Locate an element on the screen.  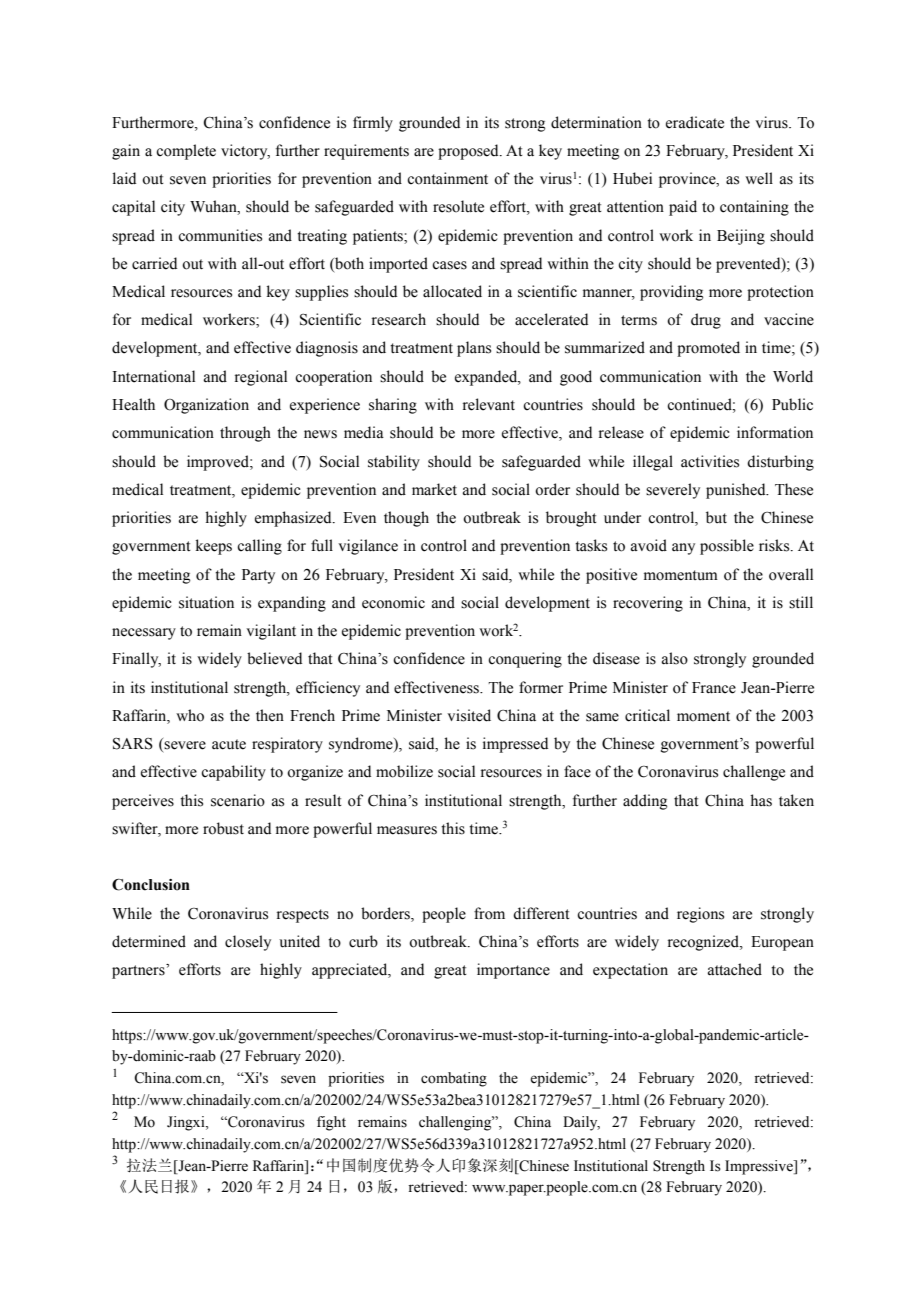
combating is located at coordinates (454, 1079).
